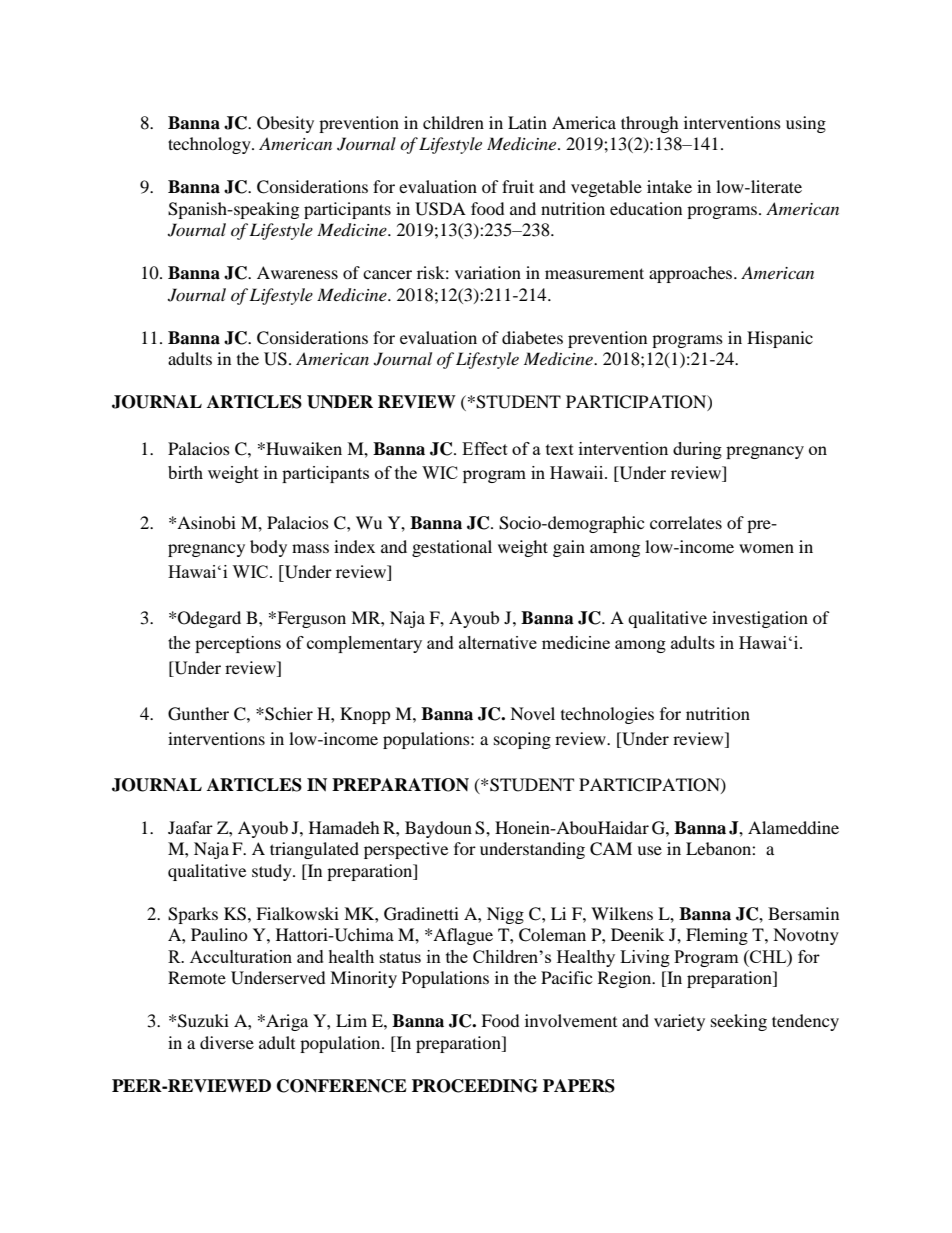 This screenshot has width=952, height=1233. What do you see at coordinates (669, 186) in the screenshot?
I see `intake` at bounding box center [669, 186].
